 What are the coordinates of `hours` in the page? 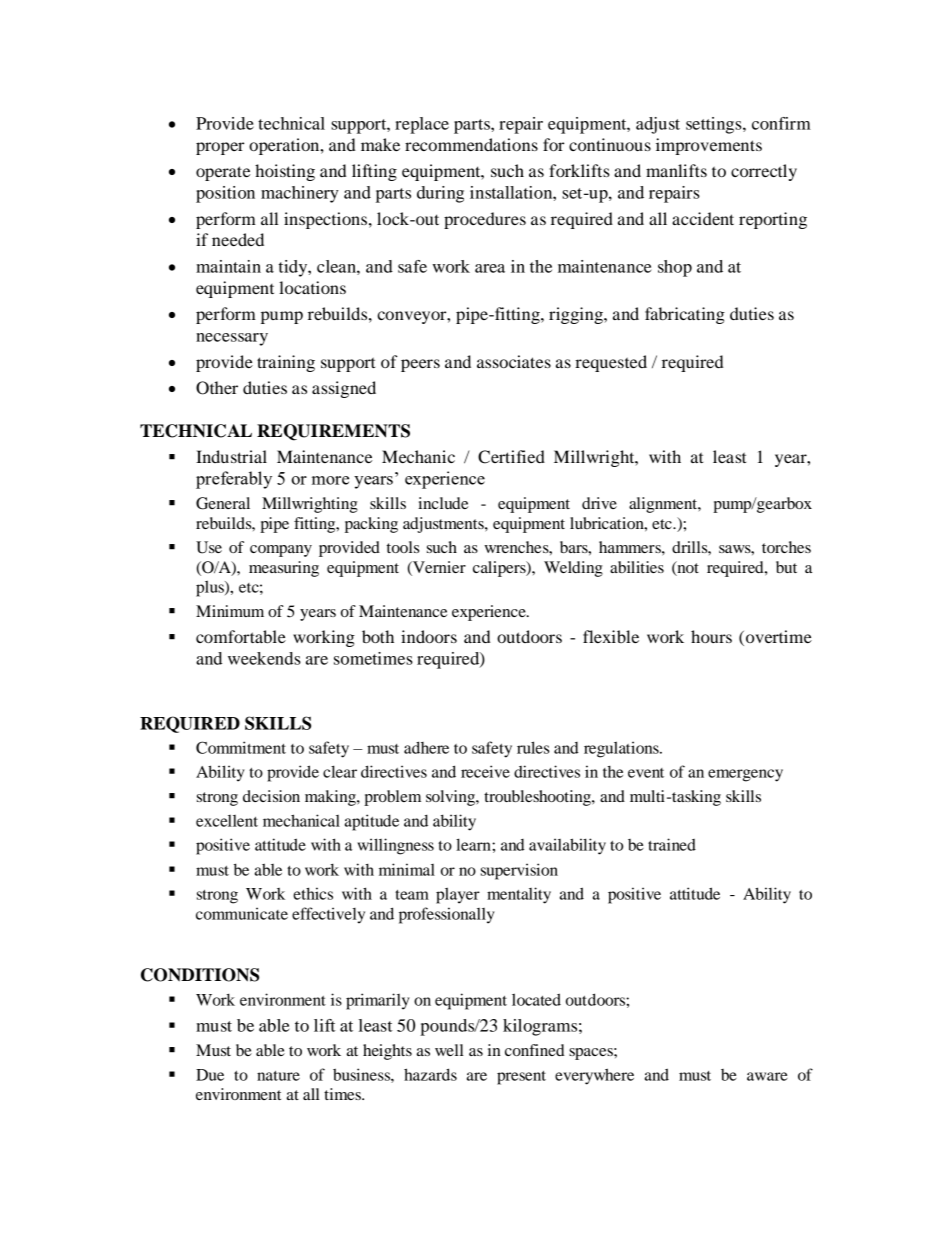 It's located at (711, 636).
